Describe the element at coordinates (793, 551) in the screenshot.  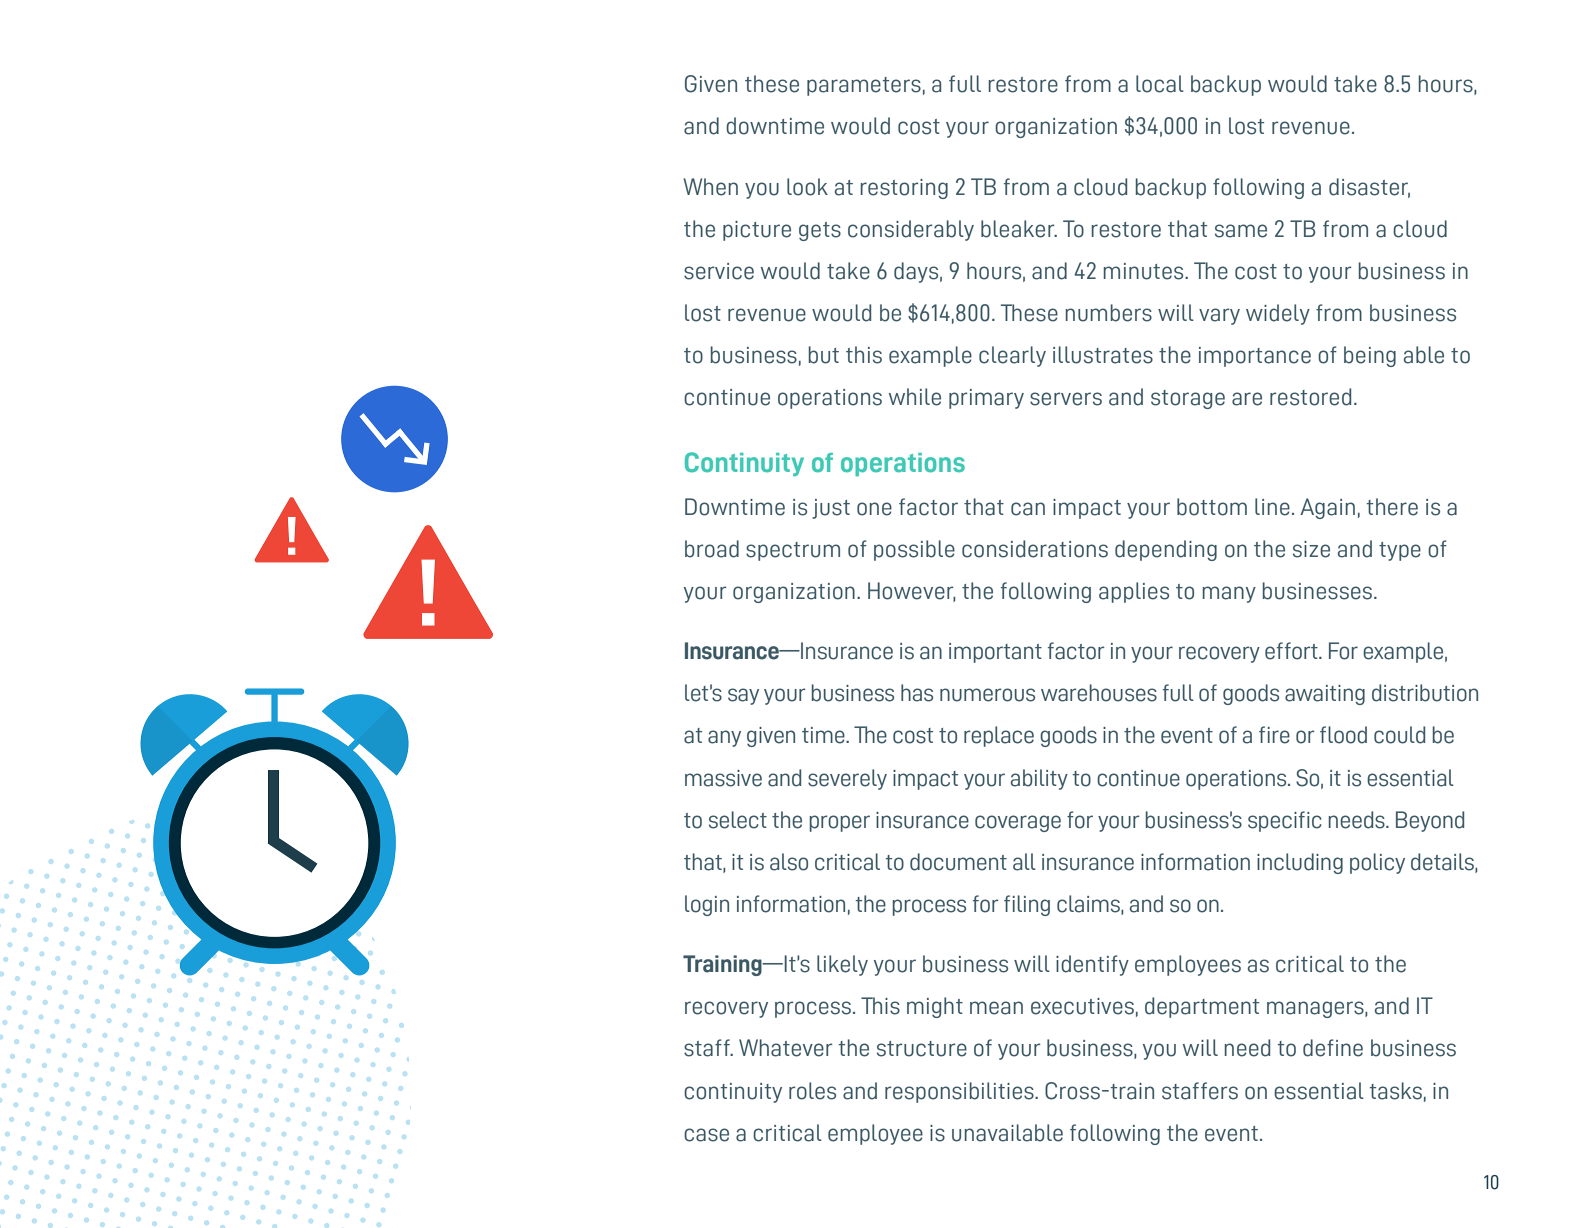
I see `spectrum` at that location.
